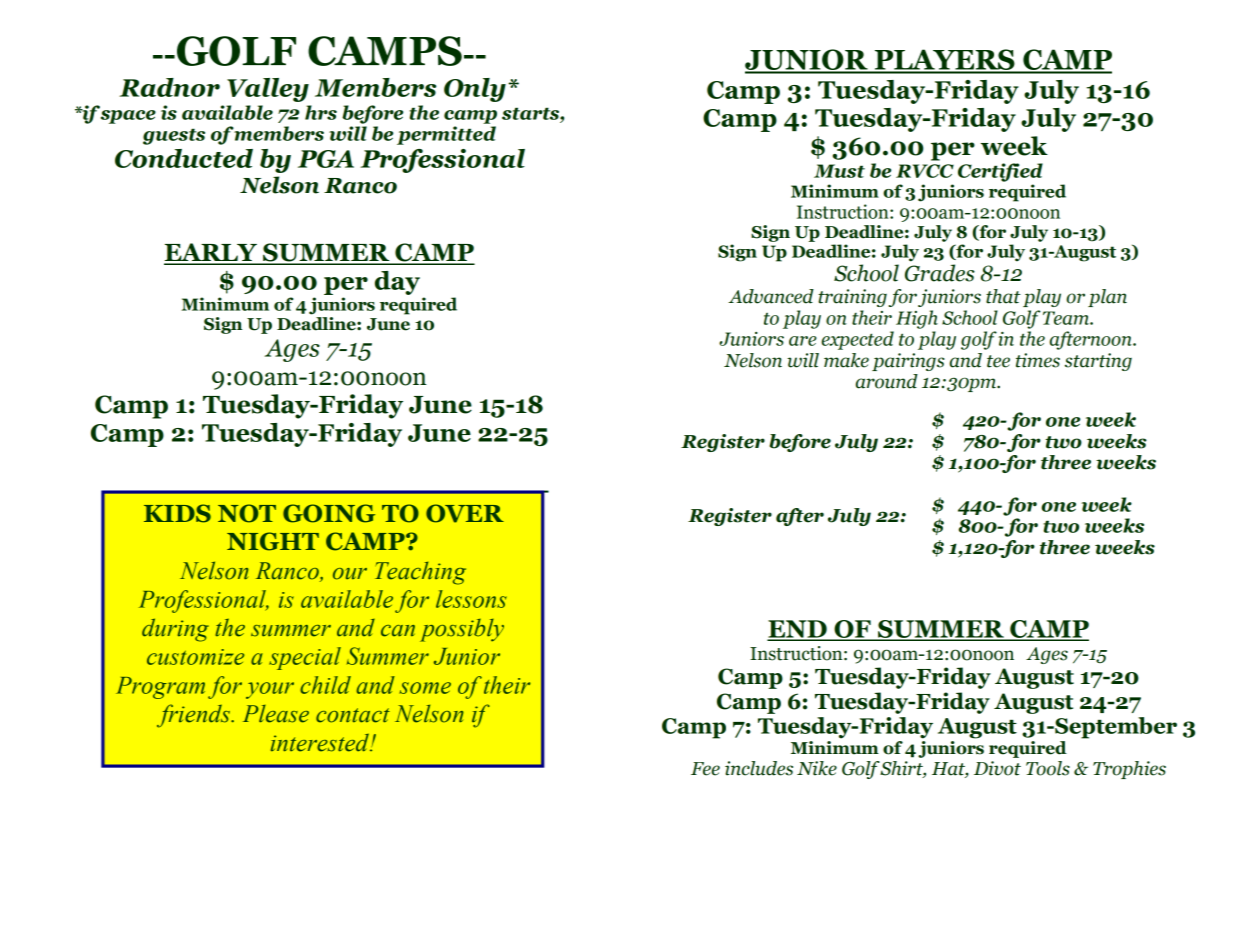 This screenshot has height=952, width=1233. What do you see at coordinates (771, 296) in the screenshot?
I see `Advanced` at bounding box center [771, 296].
